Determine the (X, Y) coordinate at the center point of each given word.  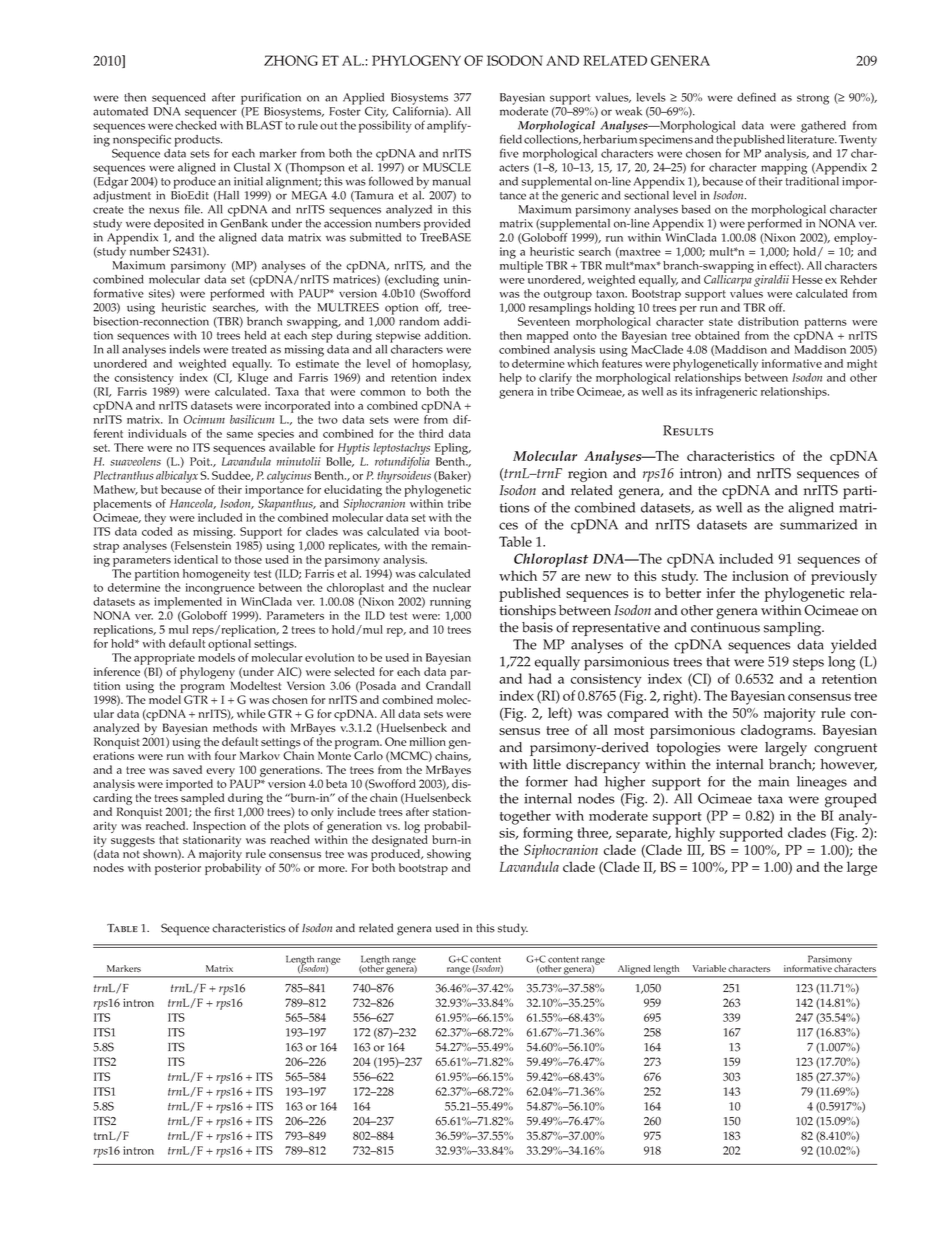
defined (756, 97)
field (511, 139)
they (155, 519)
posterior (178, 869)
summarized (818, 524)
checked (195, 124)
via (431, 531)
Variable (709, 968)
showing (449, 856)
